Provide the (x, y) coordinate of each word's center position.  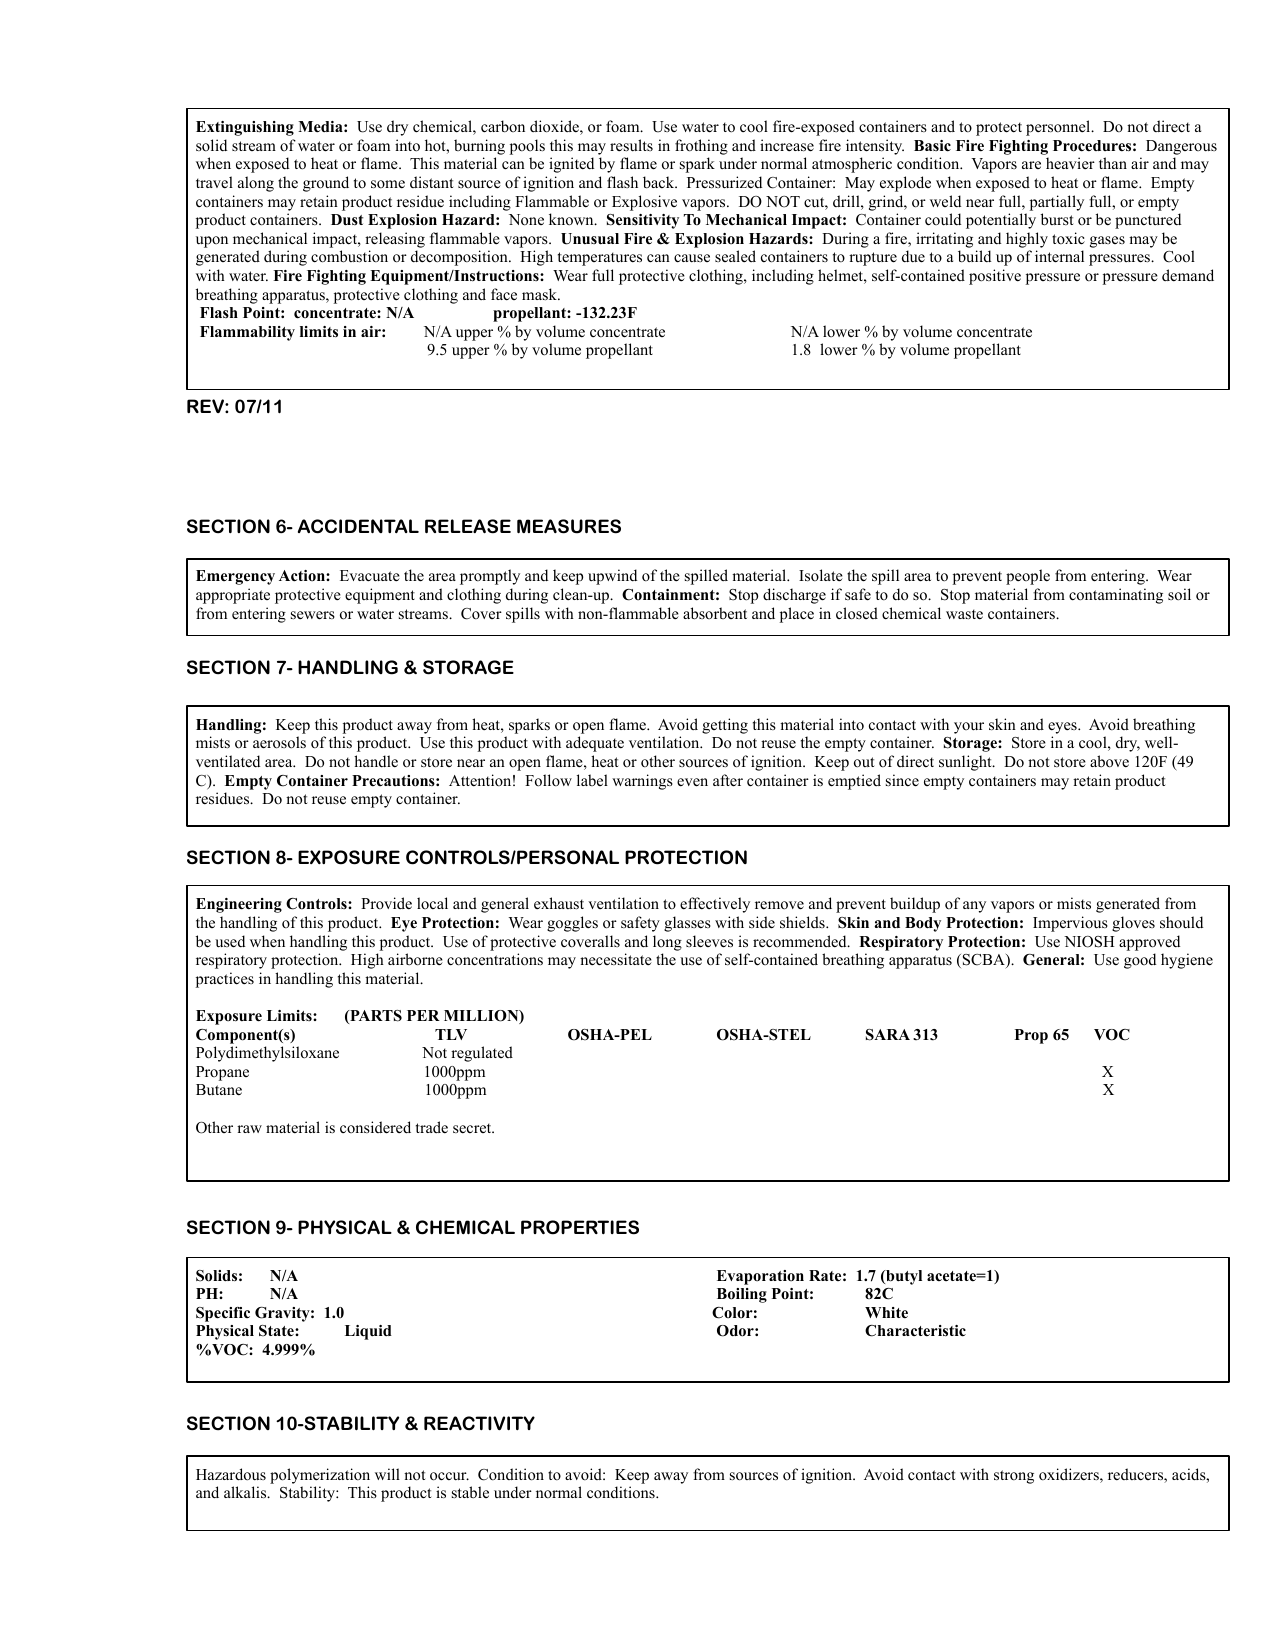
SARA (888, 1035)
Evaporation (760, 1277)
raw (249, 1129)
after (728, 780)
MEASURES (569, 526)
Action (303, 576)
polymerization (320, 1476)
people (1028, 577)
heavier (1070, 163)
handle (376, 761)
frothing (701, 147)
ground (326, 184)
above (1109, 761)
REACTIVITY (479, 1423)
